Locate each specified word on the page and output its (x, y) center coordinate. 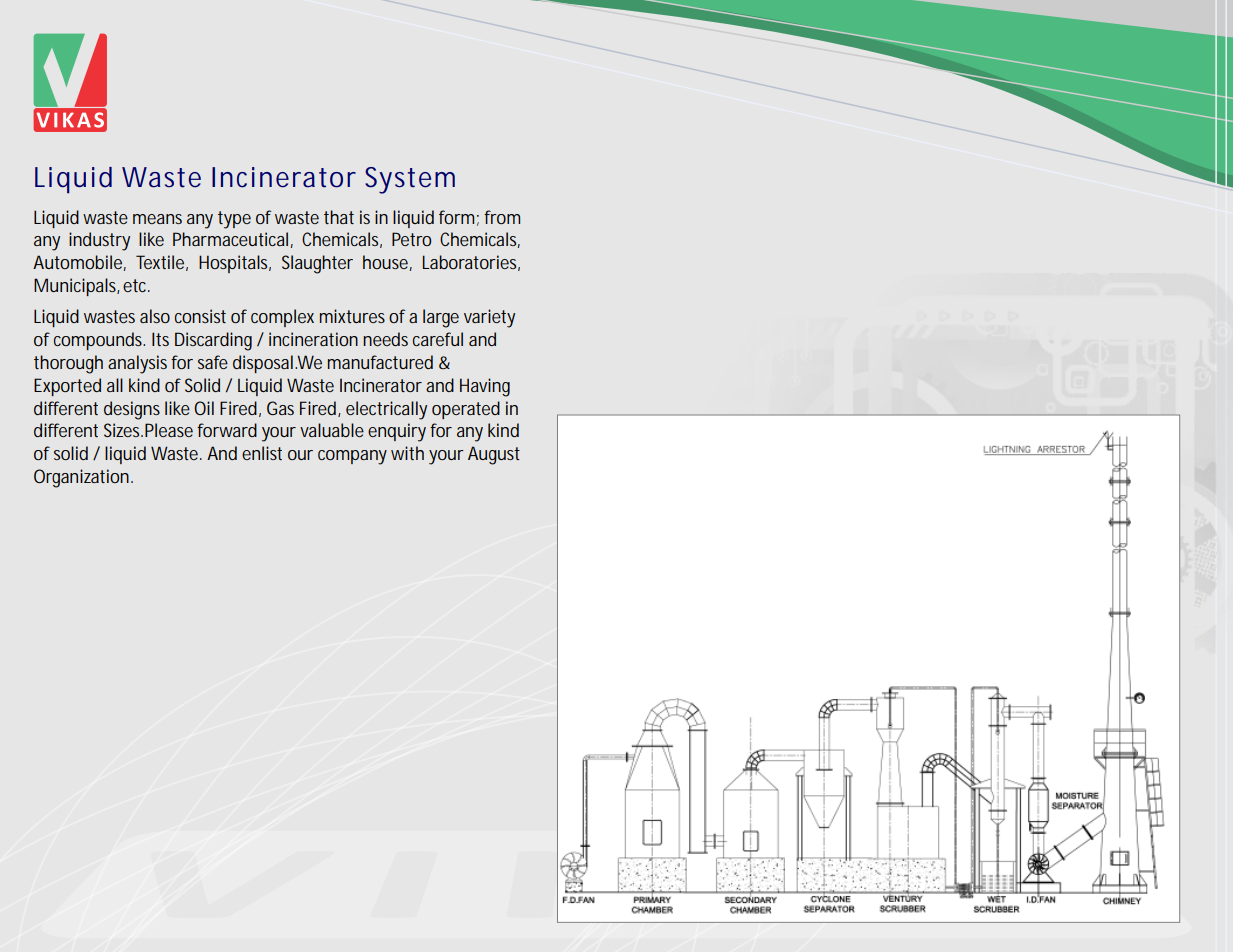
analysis (137, 364)
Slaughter (317, 264)
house (385, 262)
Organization (81, 478)
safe (213, 362)
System (410, 180)
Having (485, 387)
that (339, 217)
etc (136, 285)
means (157, 219)
